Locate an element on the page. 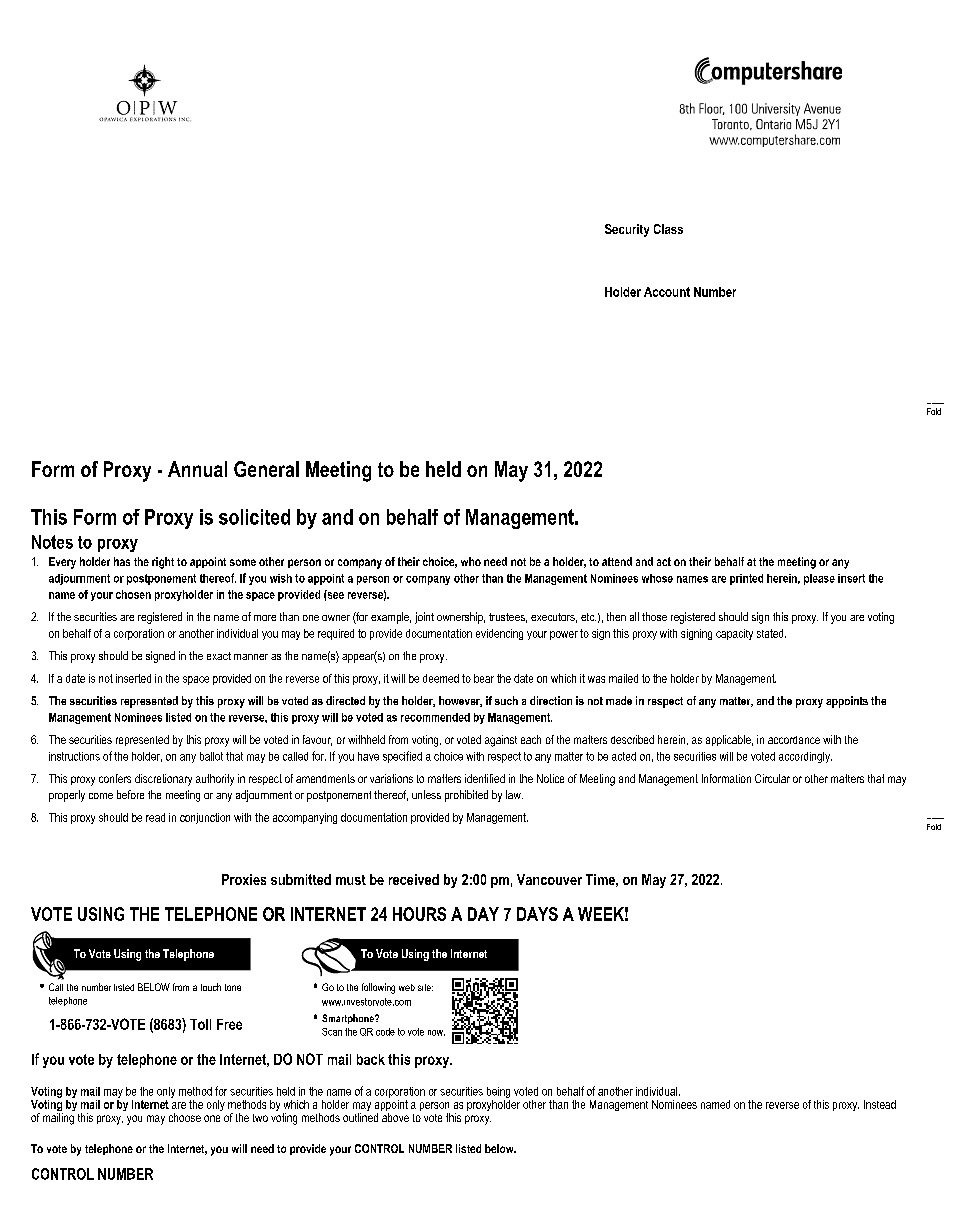 The image size is (953, 1232). above is located at coordinates (395, 1117).
